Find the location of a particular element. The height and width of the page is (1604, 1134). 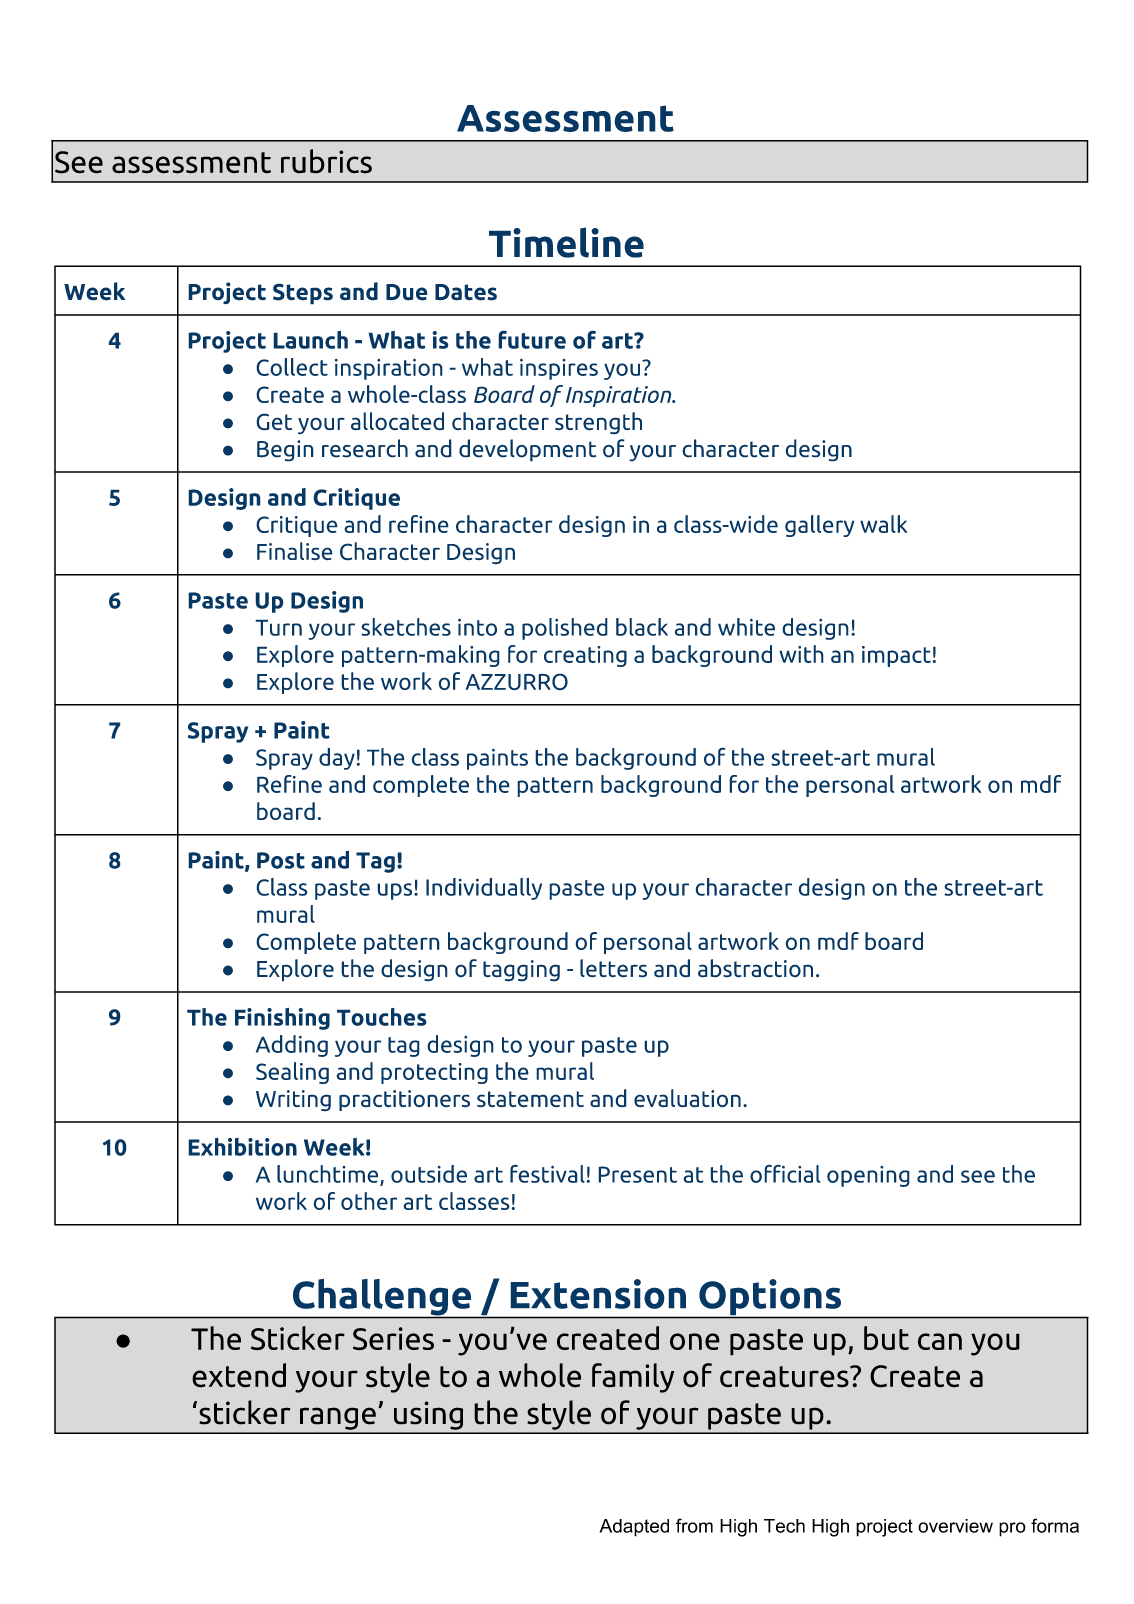

black is located at coordinates (642, 627).
